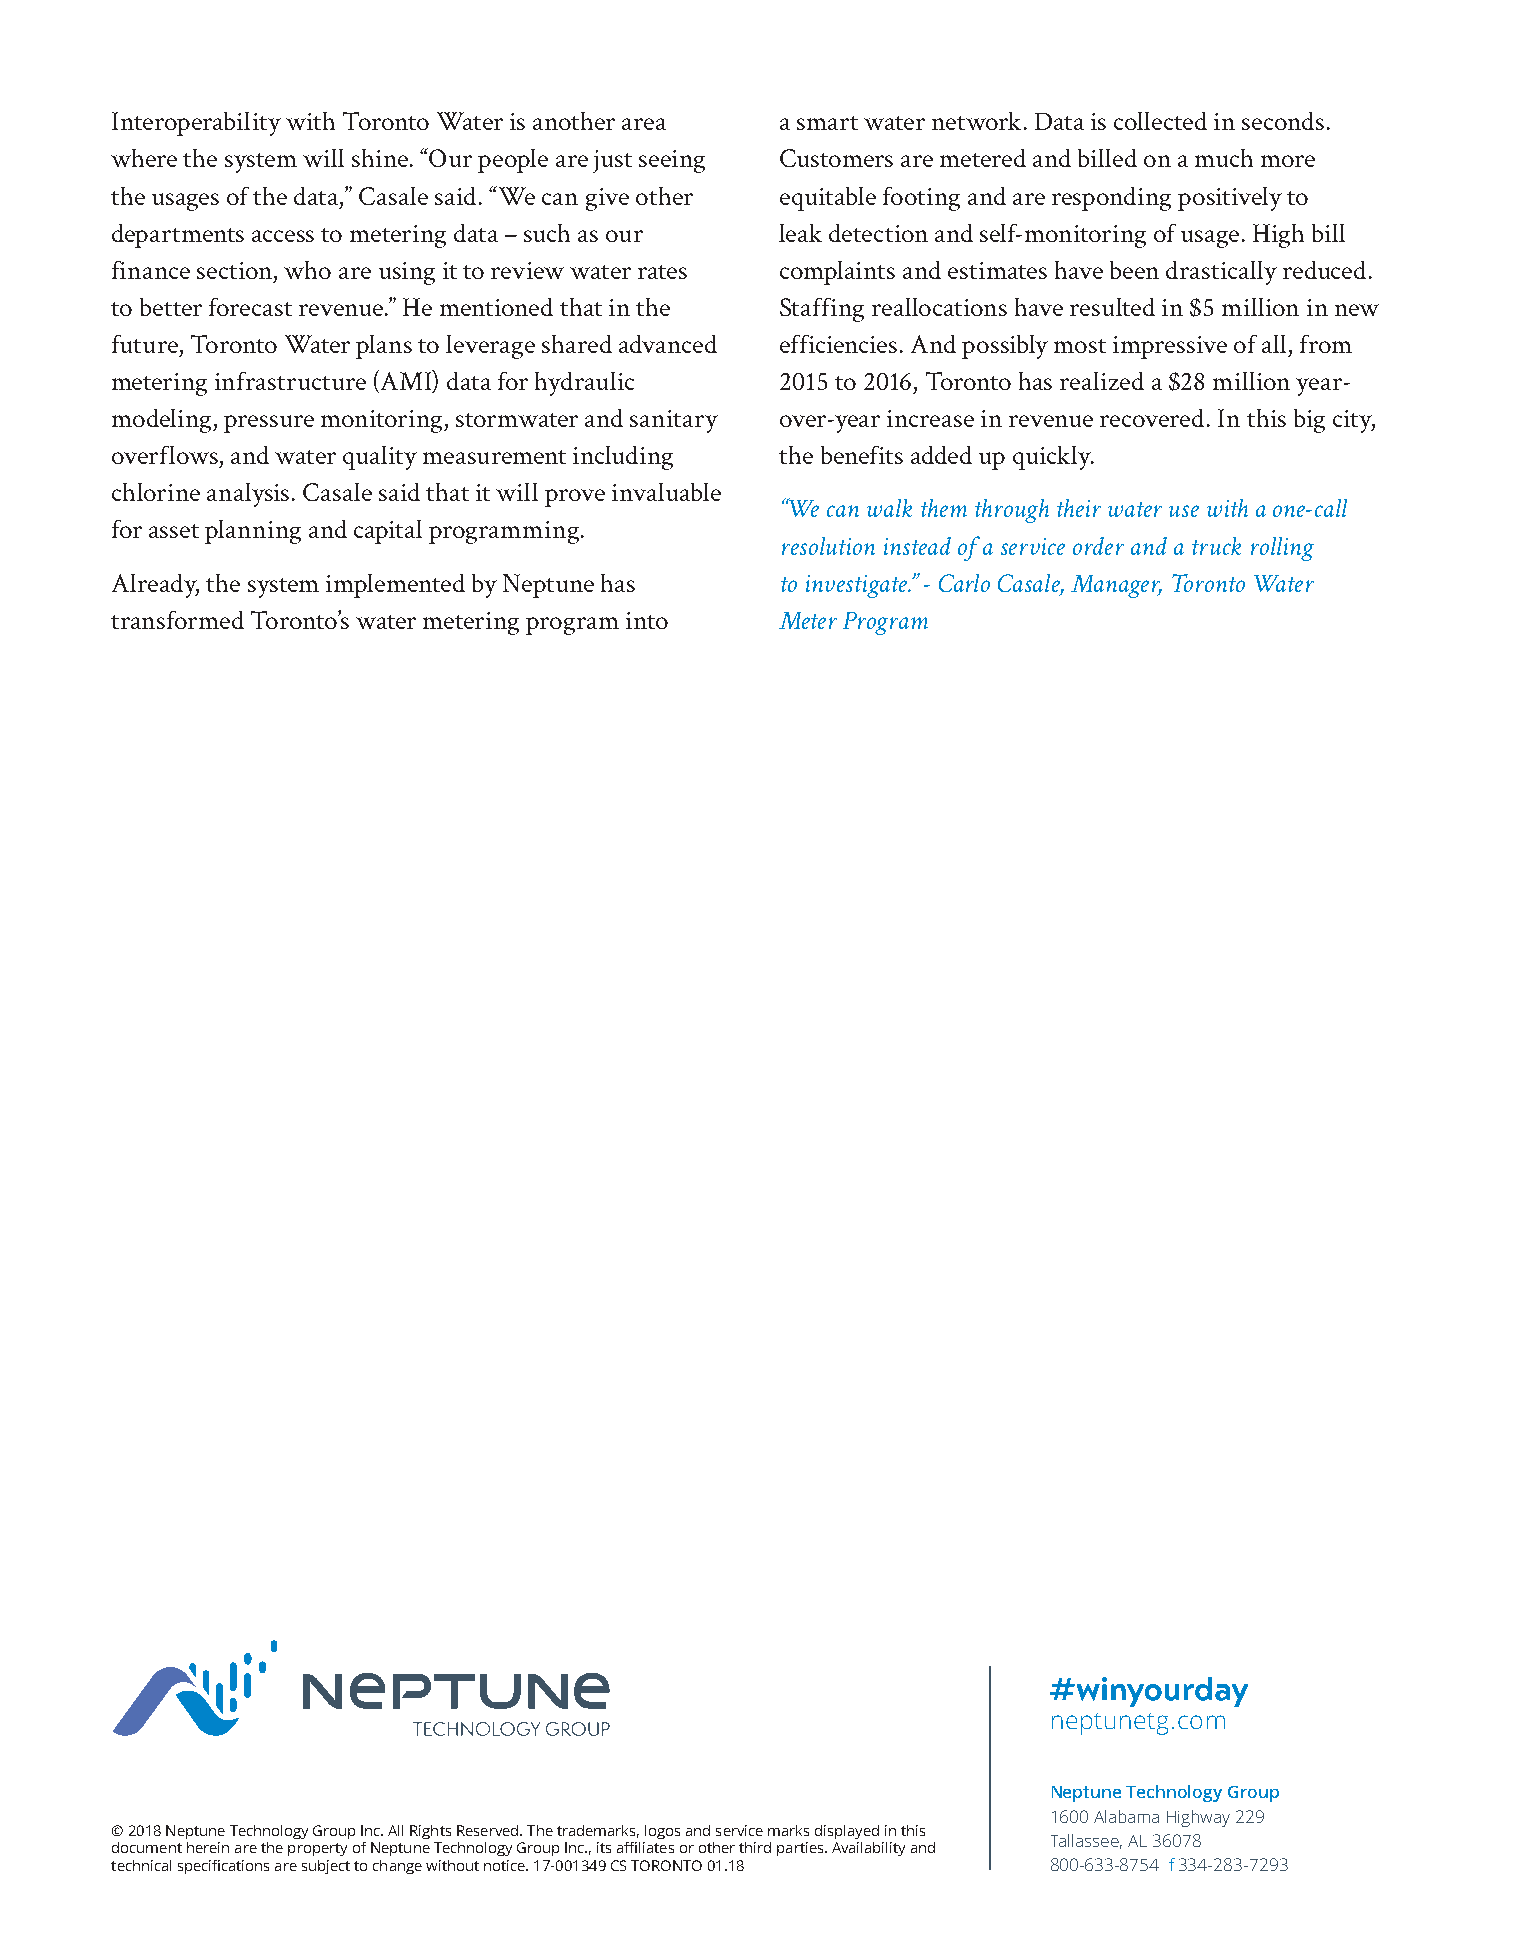  Describe the element at coordinates (868, 1849) in the page. I see `Availability` at that location.
